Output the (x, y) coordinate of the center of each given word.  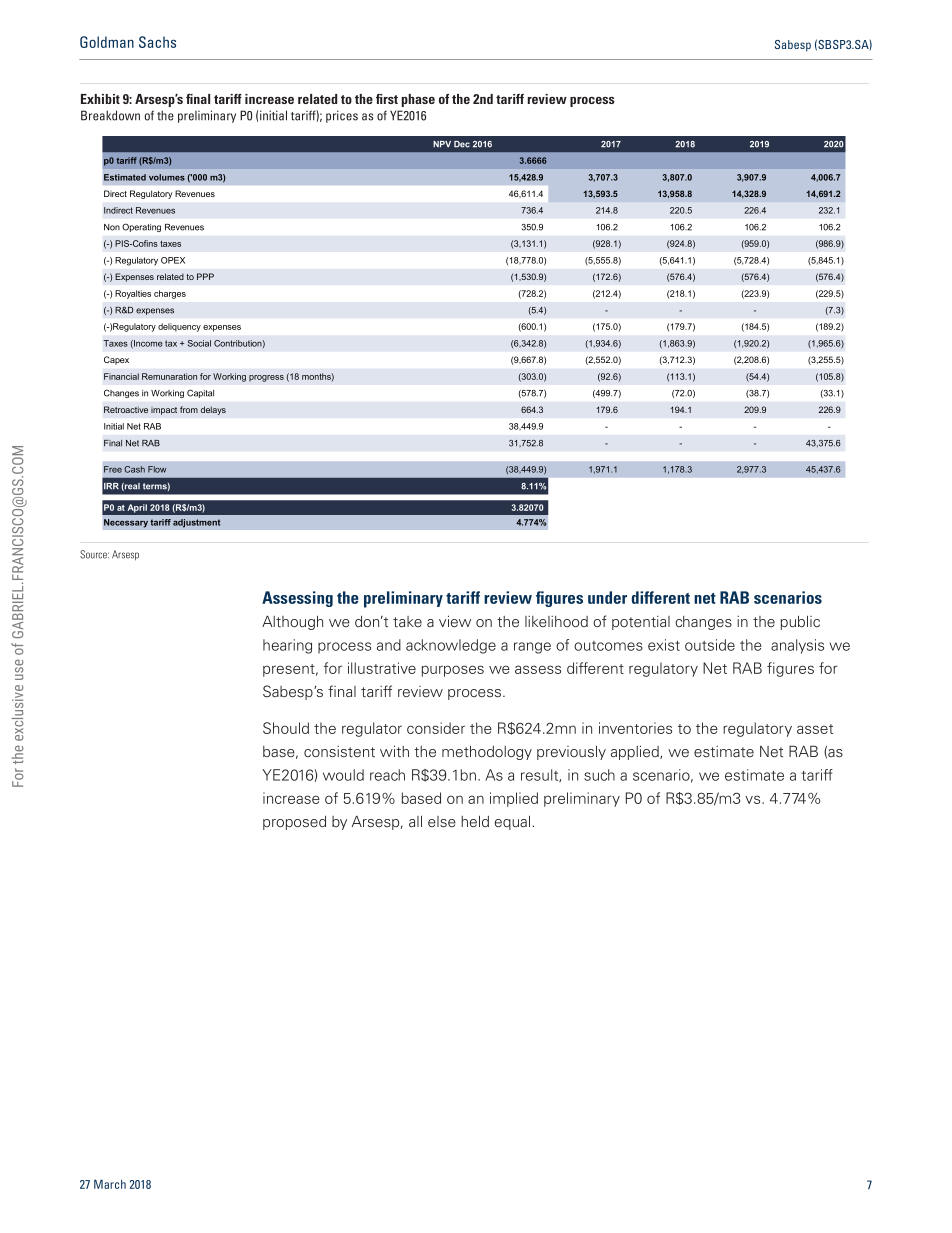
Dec (462, 144)
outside (710, 645)
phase (418, 100)
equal (512, 822)
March (110, 1184)
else (442, 822)
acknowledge (451, 646)
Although (292, 622)
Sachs (157, 42)
